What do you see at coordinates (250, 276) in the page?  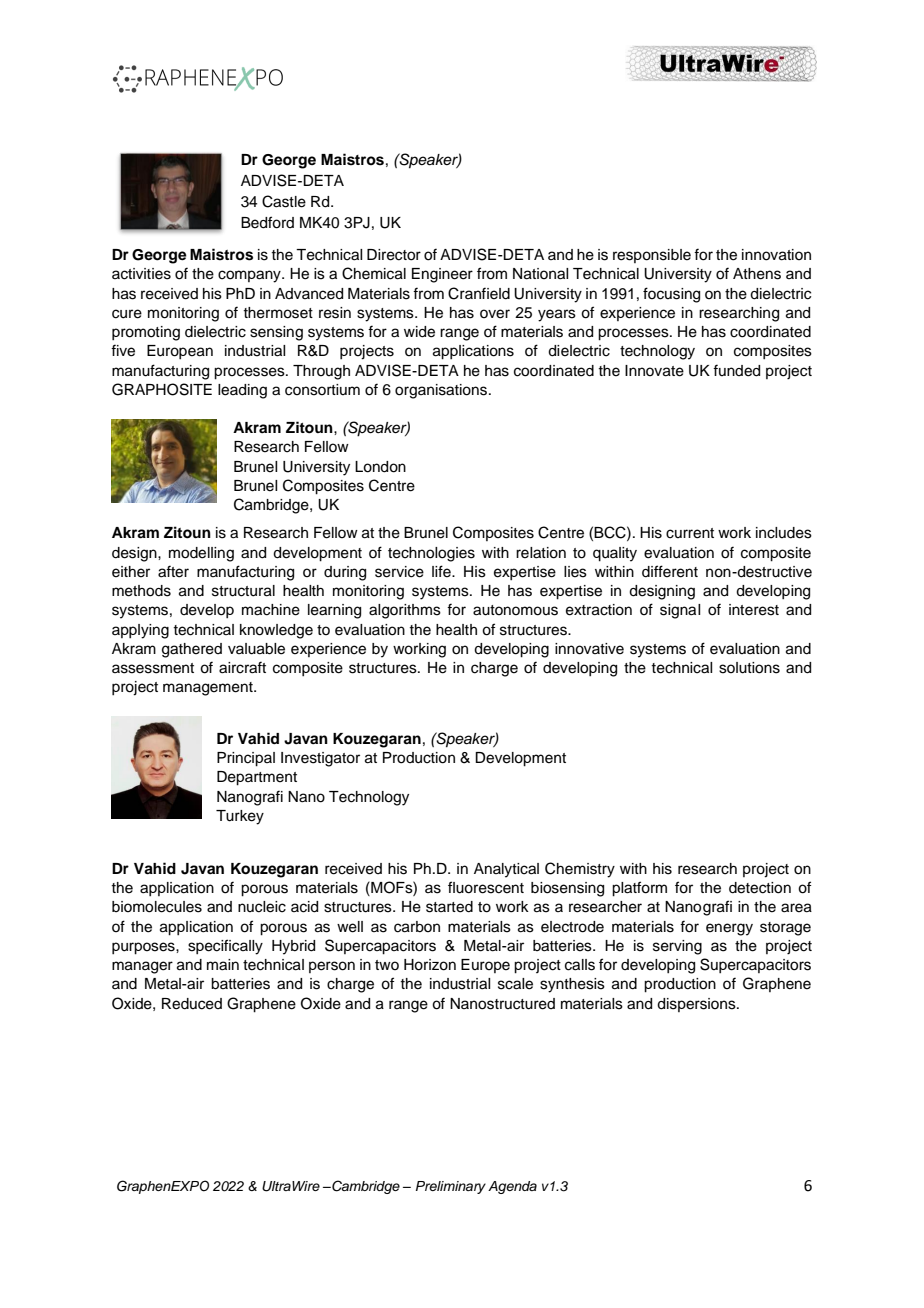 I see `company` at bounding box center [250, 276].
